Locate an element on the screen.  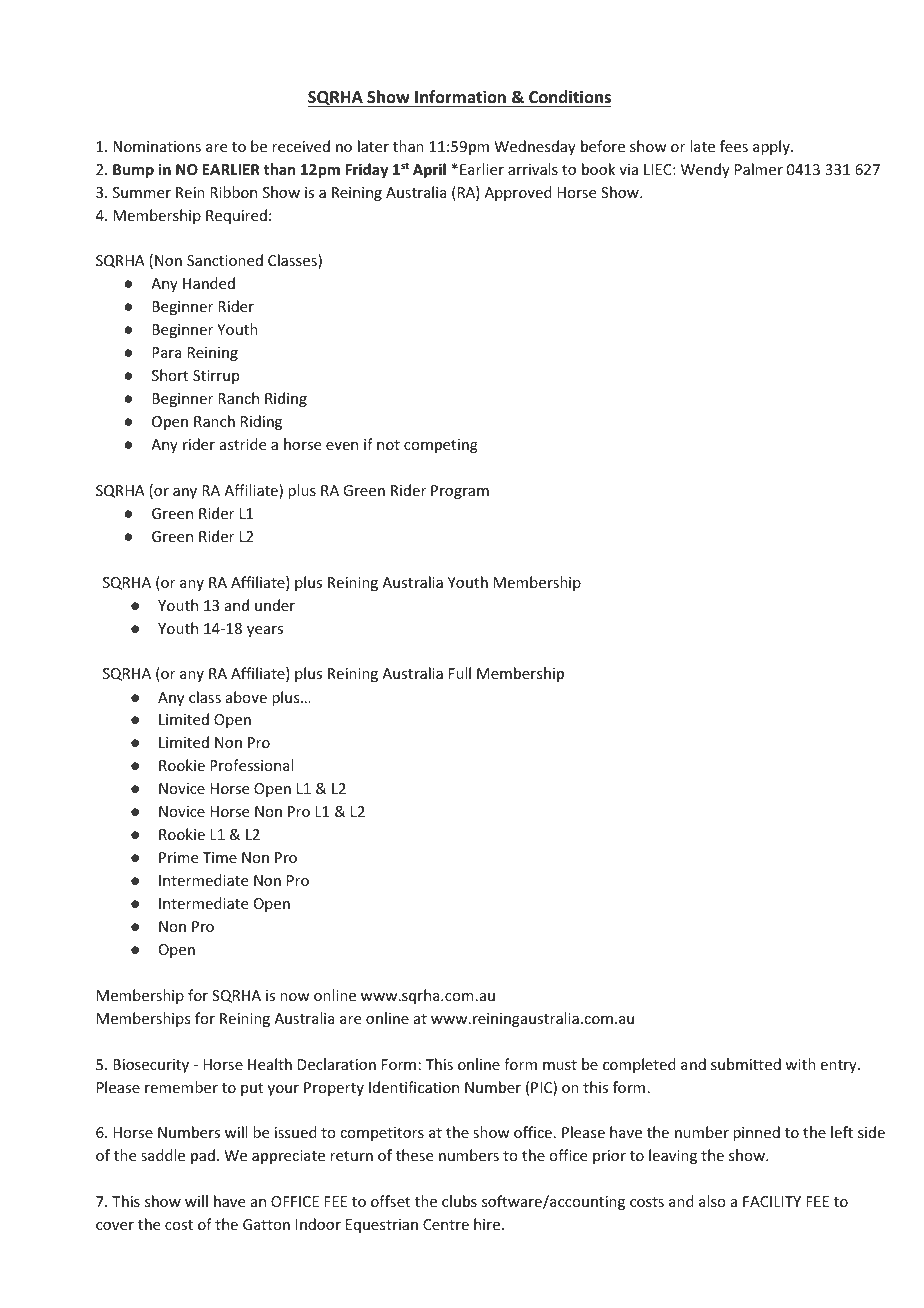
clubs is located at coordinates (459, 1201).
